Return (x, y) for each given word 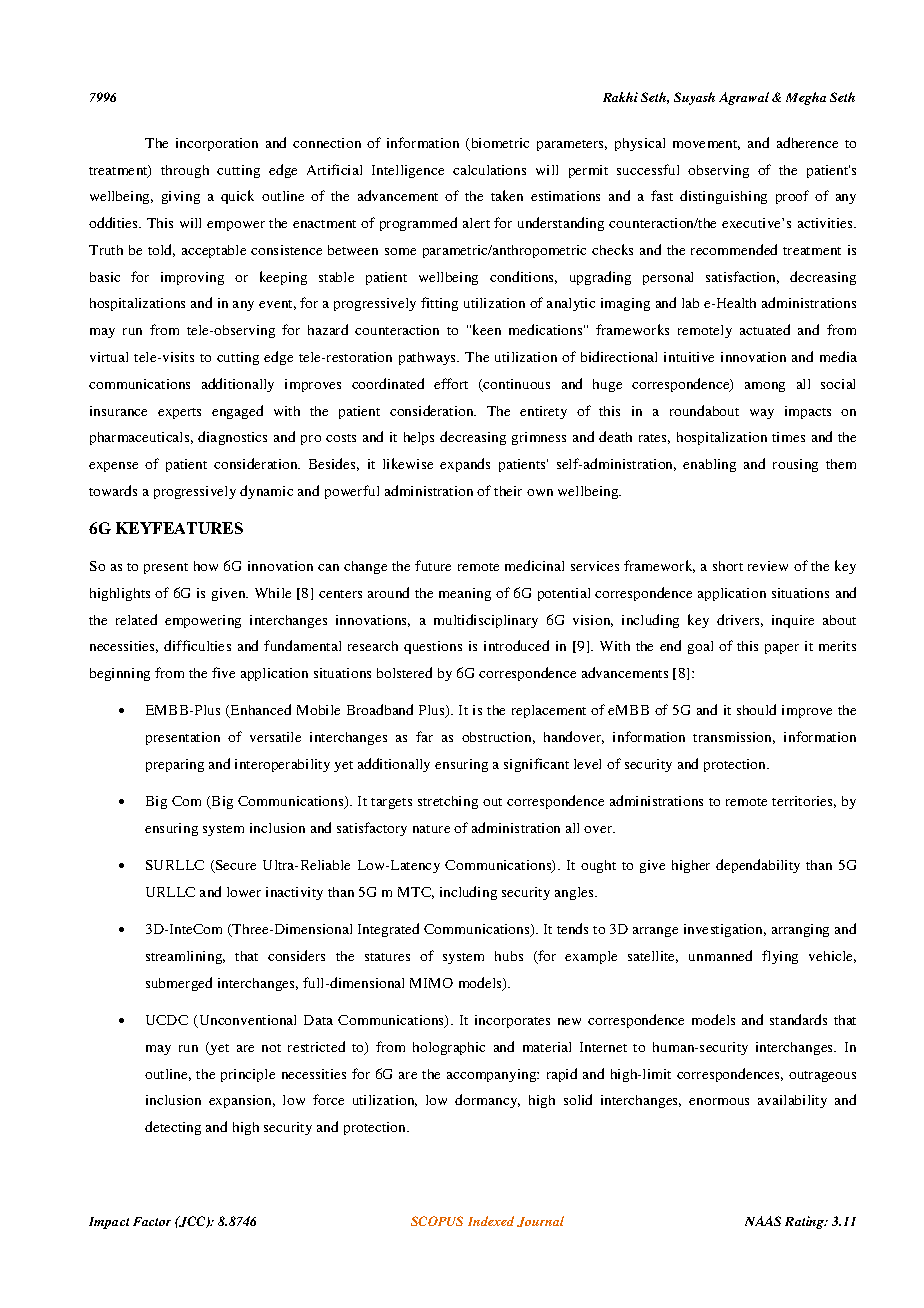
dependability (758, 866)
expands (465, 465)
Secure (235, 866)
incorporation (217, 144)
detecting (173, 1128)
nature (431, 829)
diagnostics (232, 438)
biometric (499, 144)
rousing (795, 465)
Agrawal (744, 98)
